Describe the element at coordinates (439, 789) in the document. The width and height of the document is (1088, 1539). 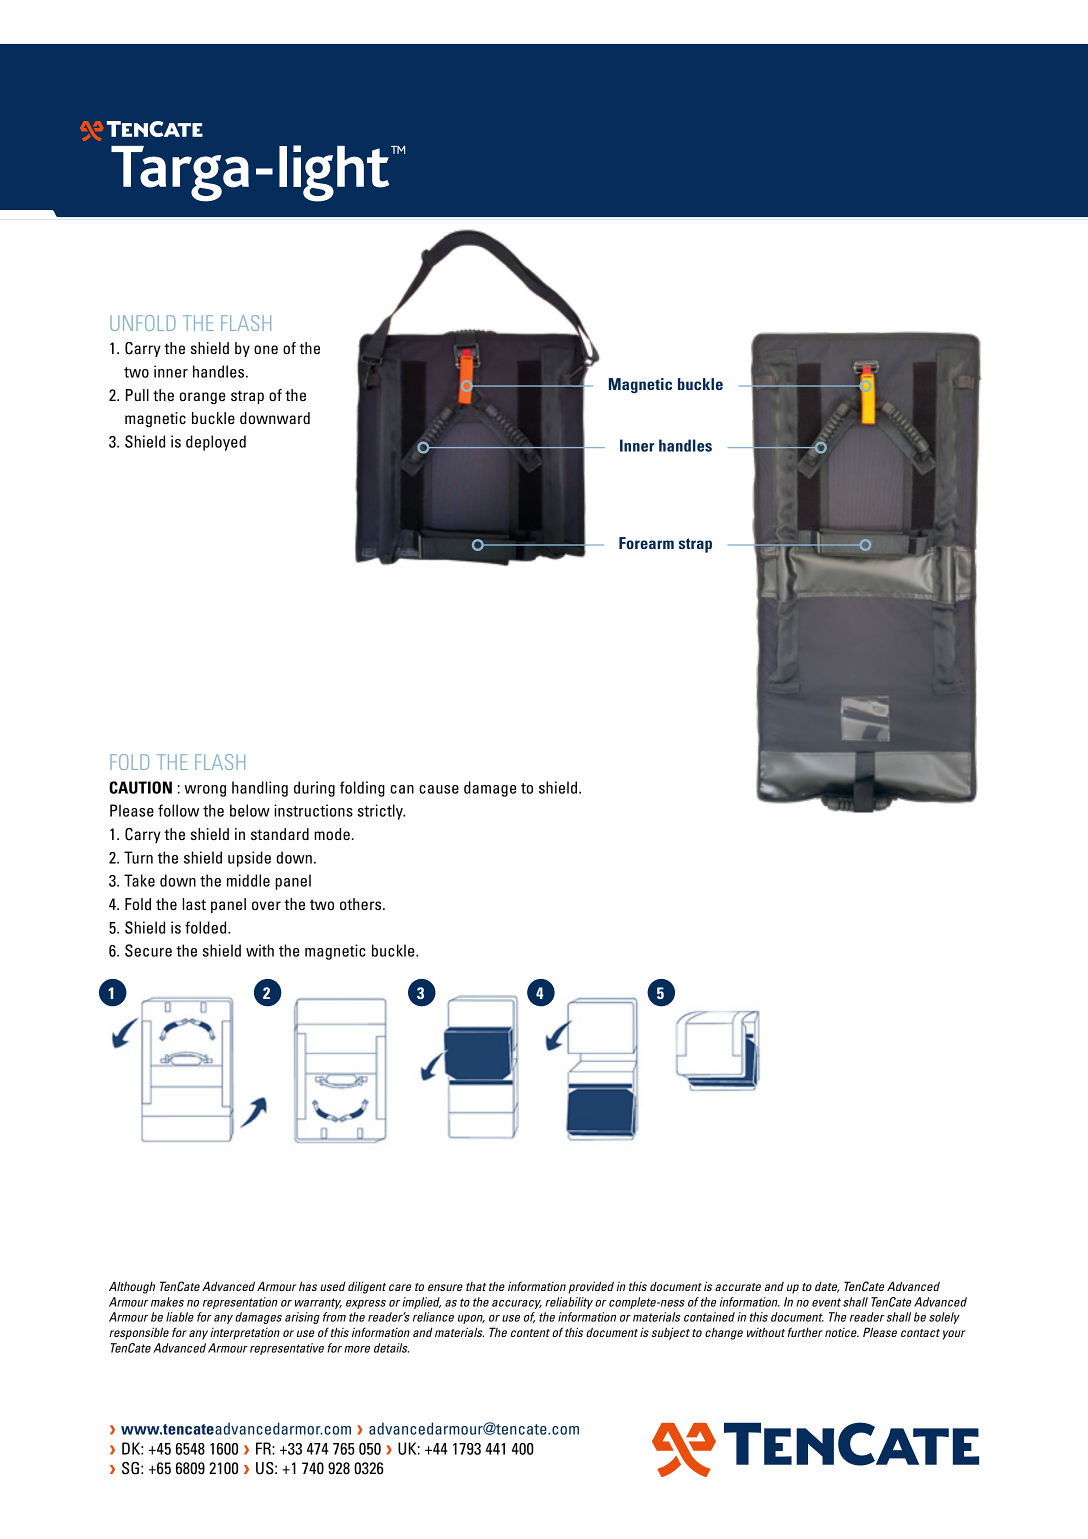
I see `cause` at that location.
